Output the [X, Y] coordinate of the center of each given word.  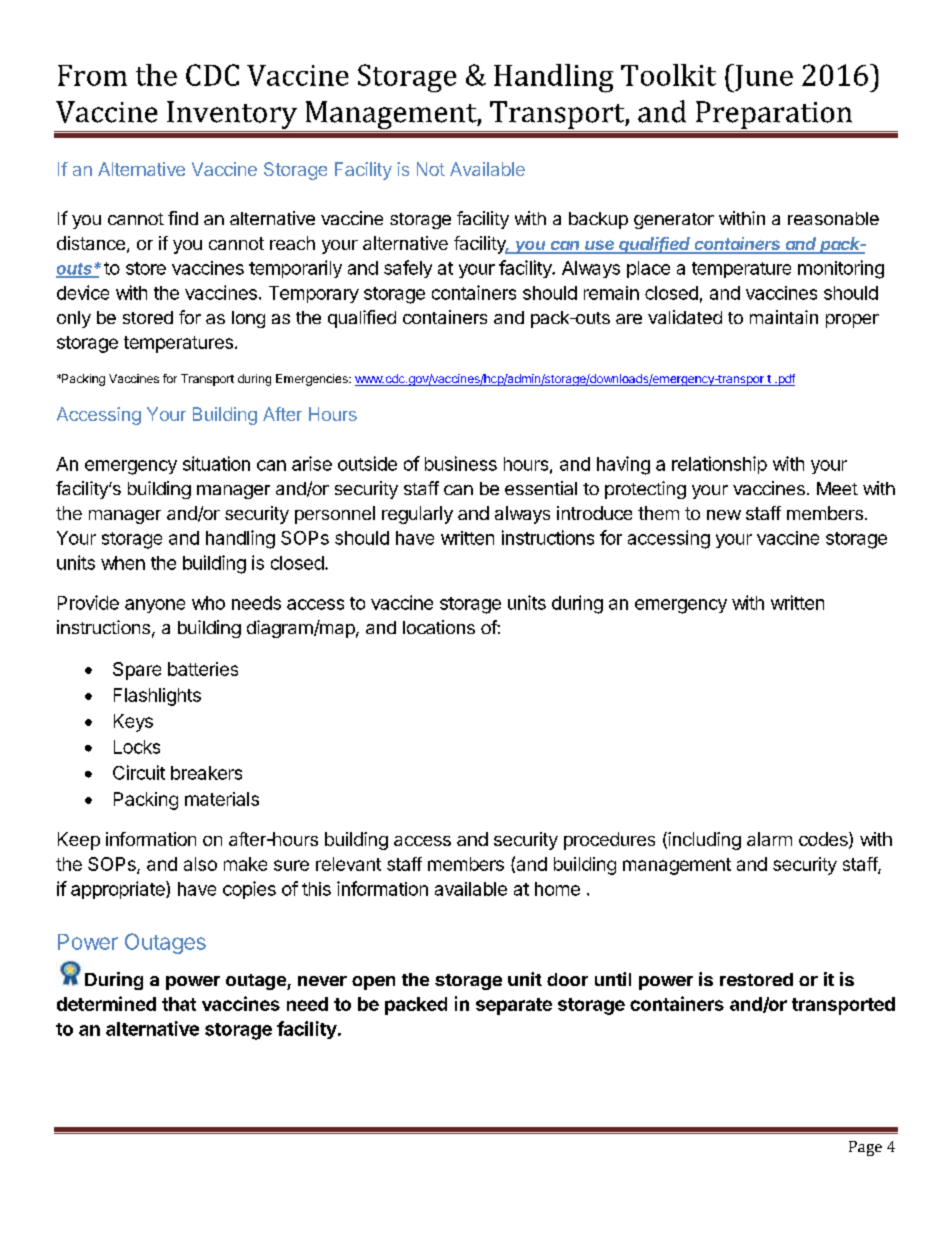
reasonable [833, 218]
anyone [155, 606]
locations [439, 627]
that [179, 1004]
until [613, 979]
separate [514, 1006]
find [183, 218]
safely [408, 269]
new [724, 515]
